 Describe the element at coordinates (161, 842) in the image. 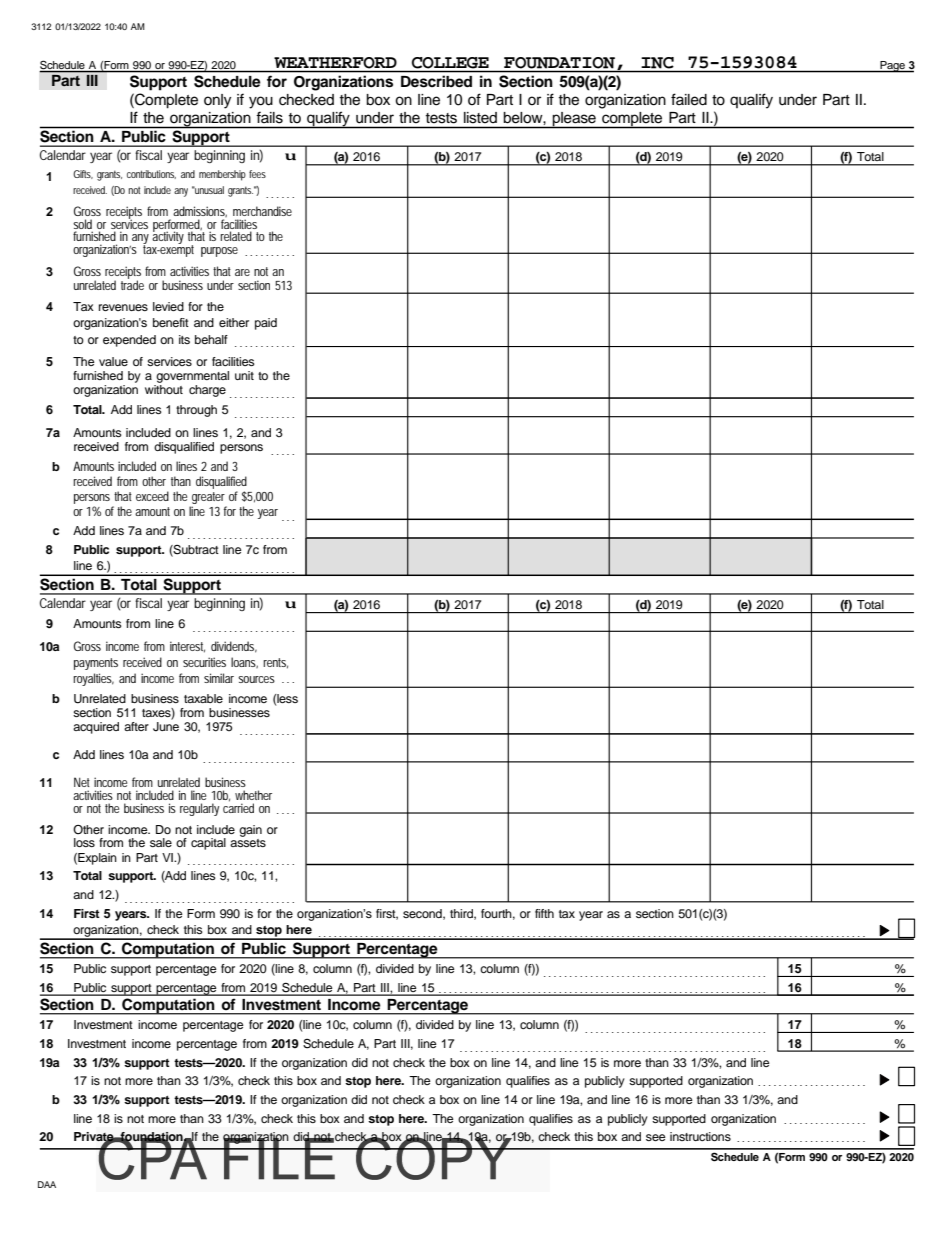

I see `sale` at that location.
